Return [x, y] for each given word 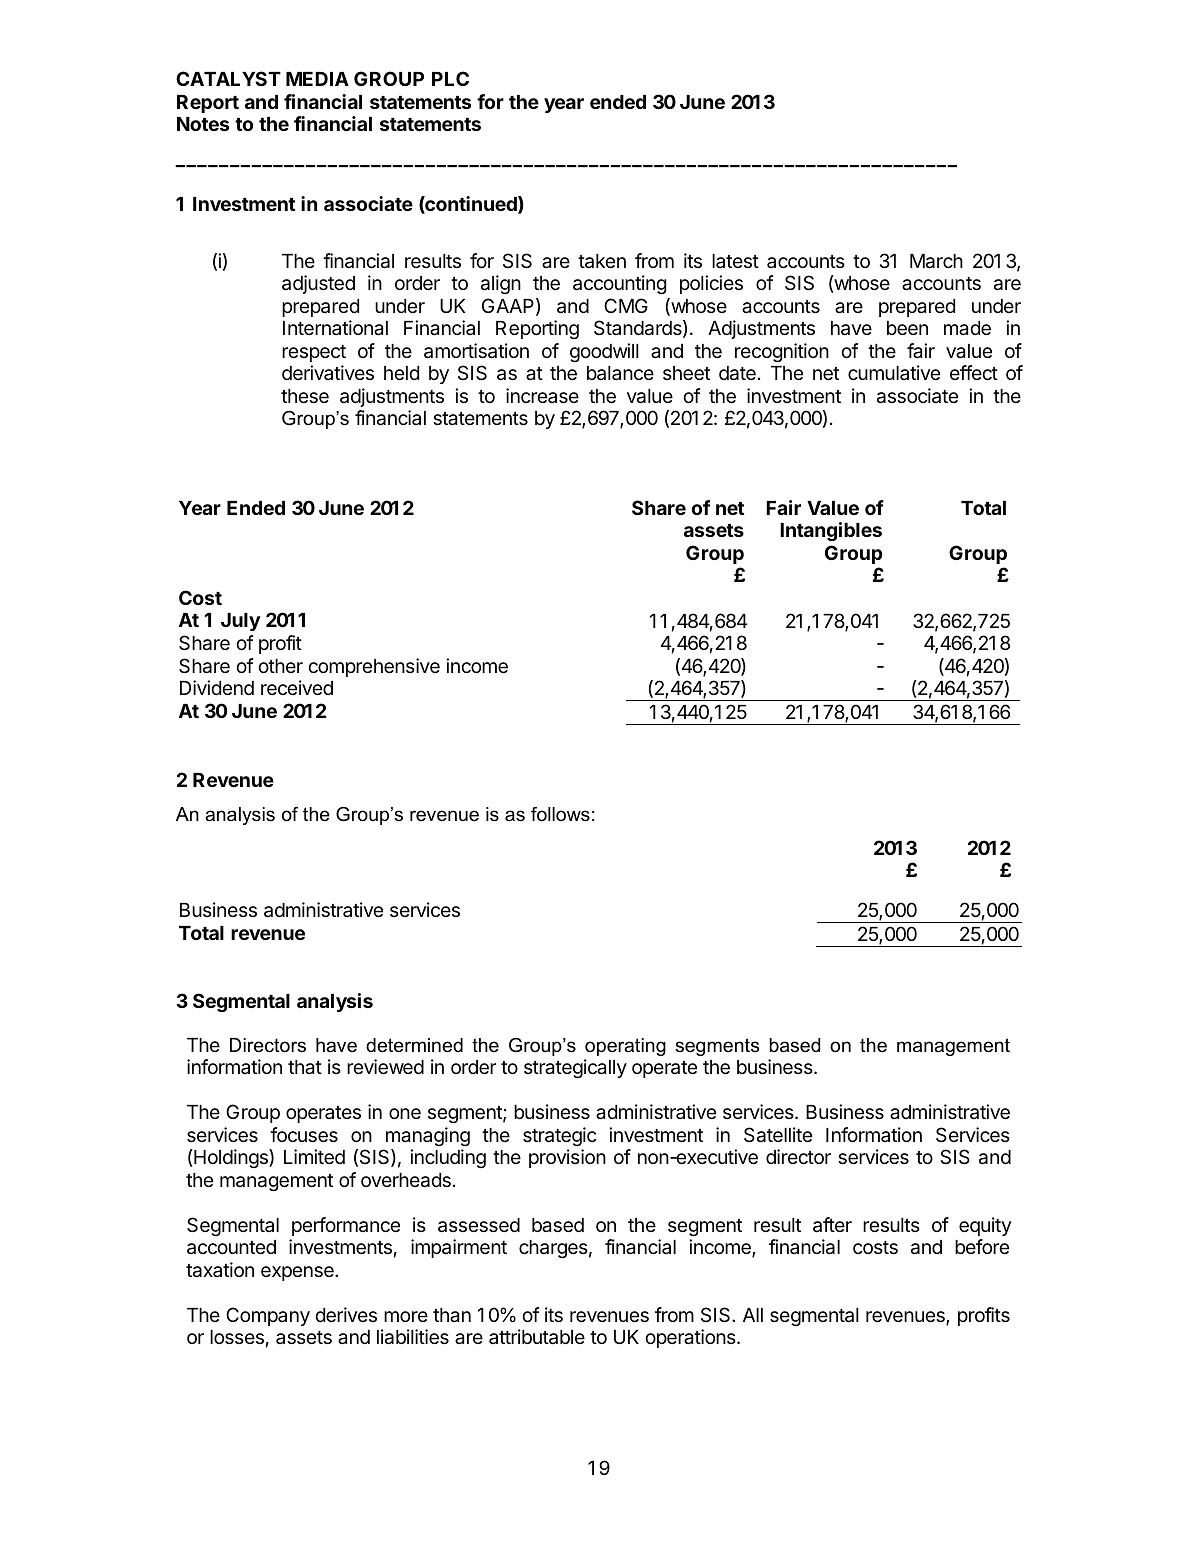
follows [560, 814]
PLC [450, 78]
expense [298, 1273]
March [936, 261]
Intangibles [831, 531]
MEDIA [317, 79]
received [297, 687]
